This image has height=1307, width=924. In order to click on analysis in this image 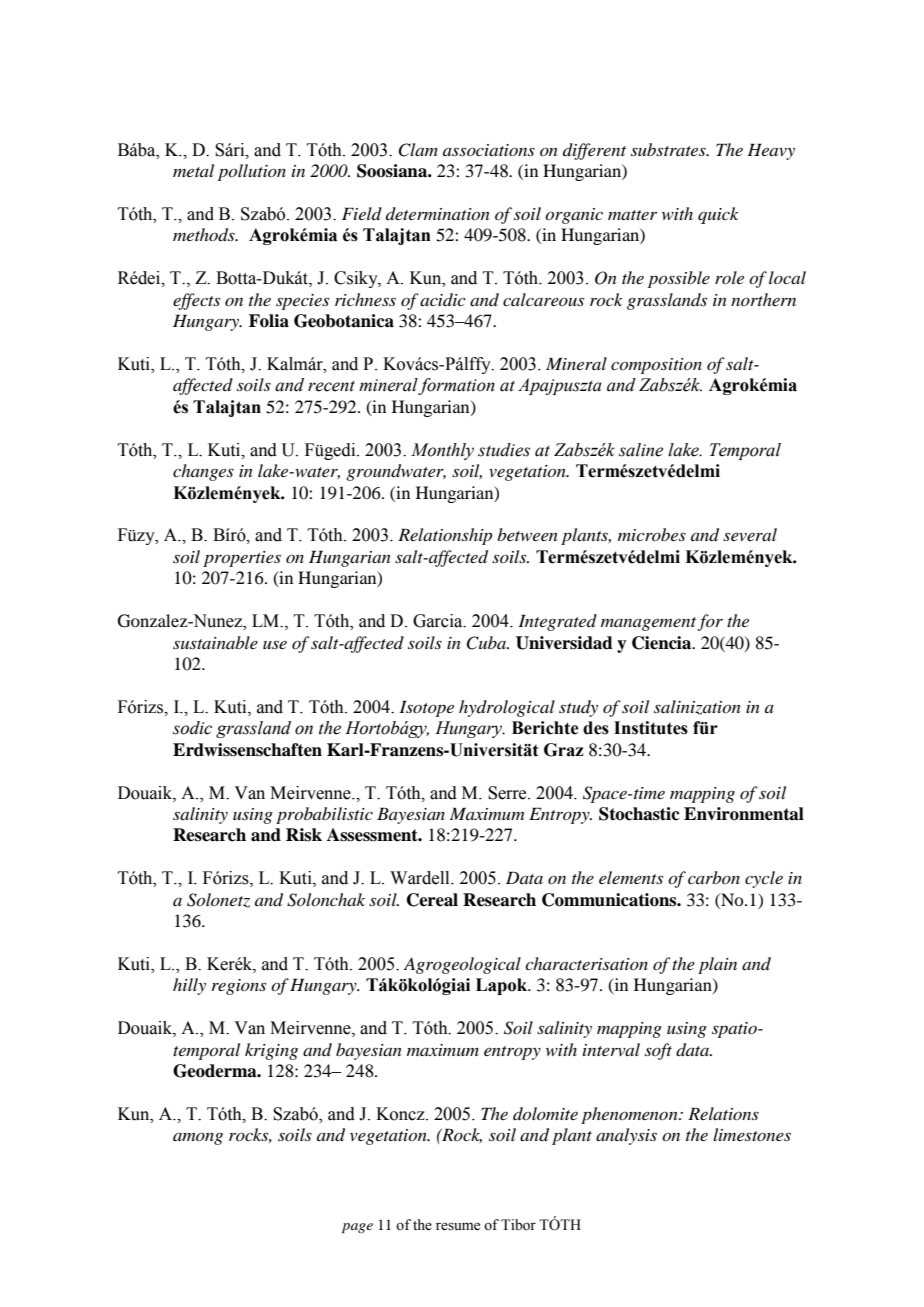, I will do `click(626, 1136)`.
